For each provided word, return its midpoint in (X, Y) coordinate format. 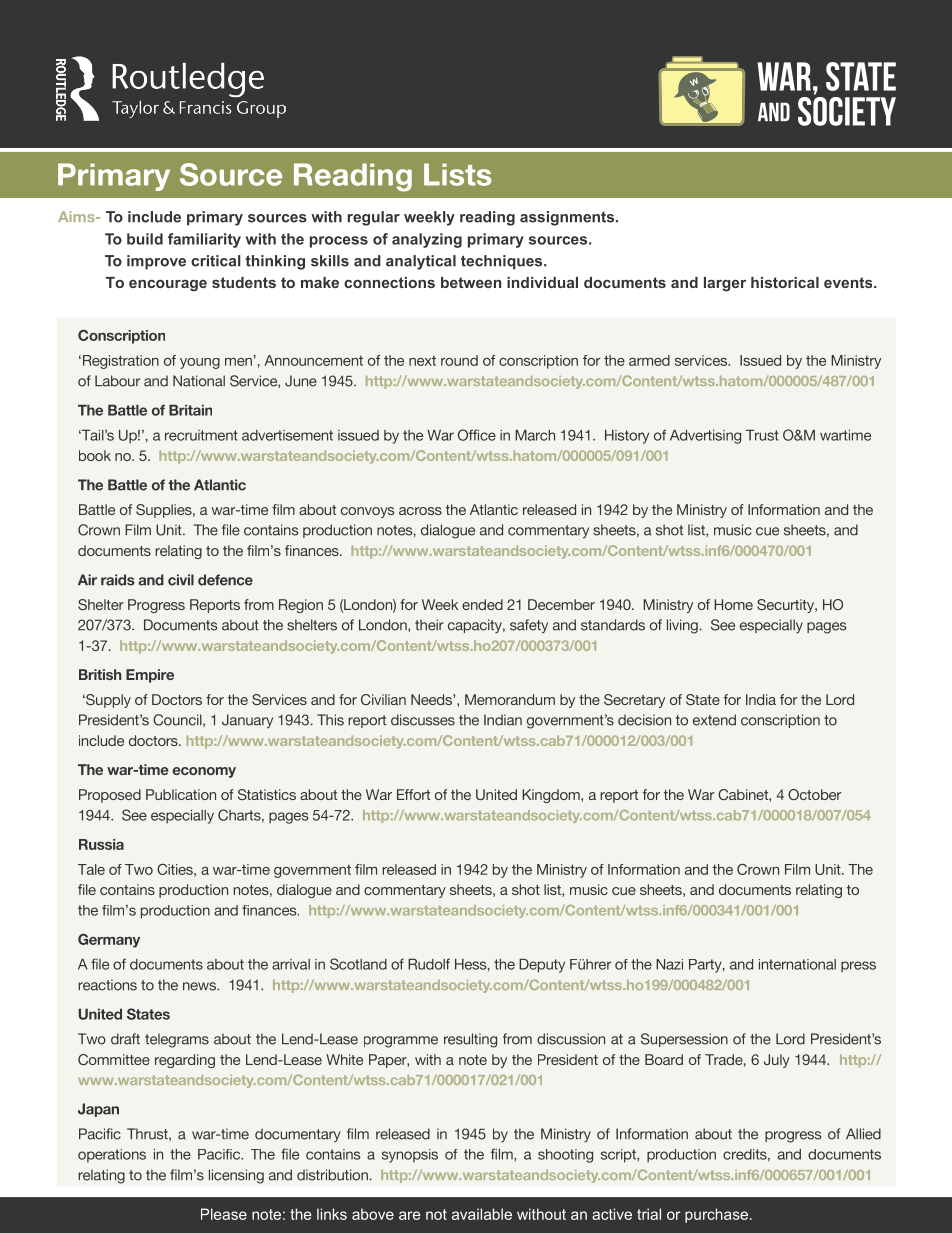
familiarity (204, 240)
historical (785, 282)
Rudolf (429, 964)
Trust (762, 435)
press (858, 967)
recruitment (201, 435)
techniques (503, 262)
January (247, 721)
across (420, 511)
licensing (236, 1176)
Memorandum (510, 699)
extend (714, 720)
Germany (109, 940)
